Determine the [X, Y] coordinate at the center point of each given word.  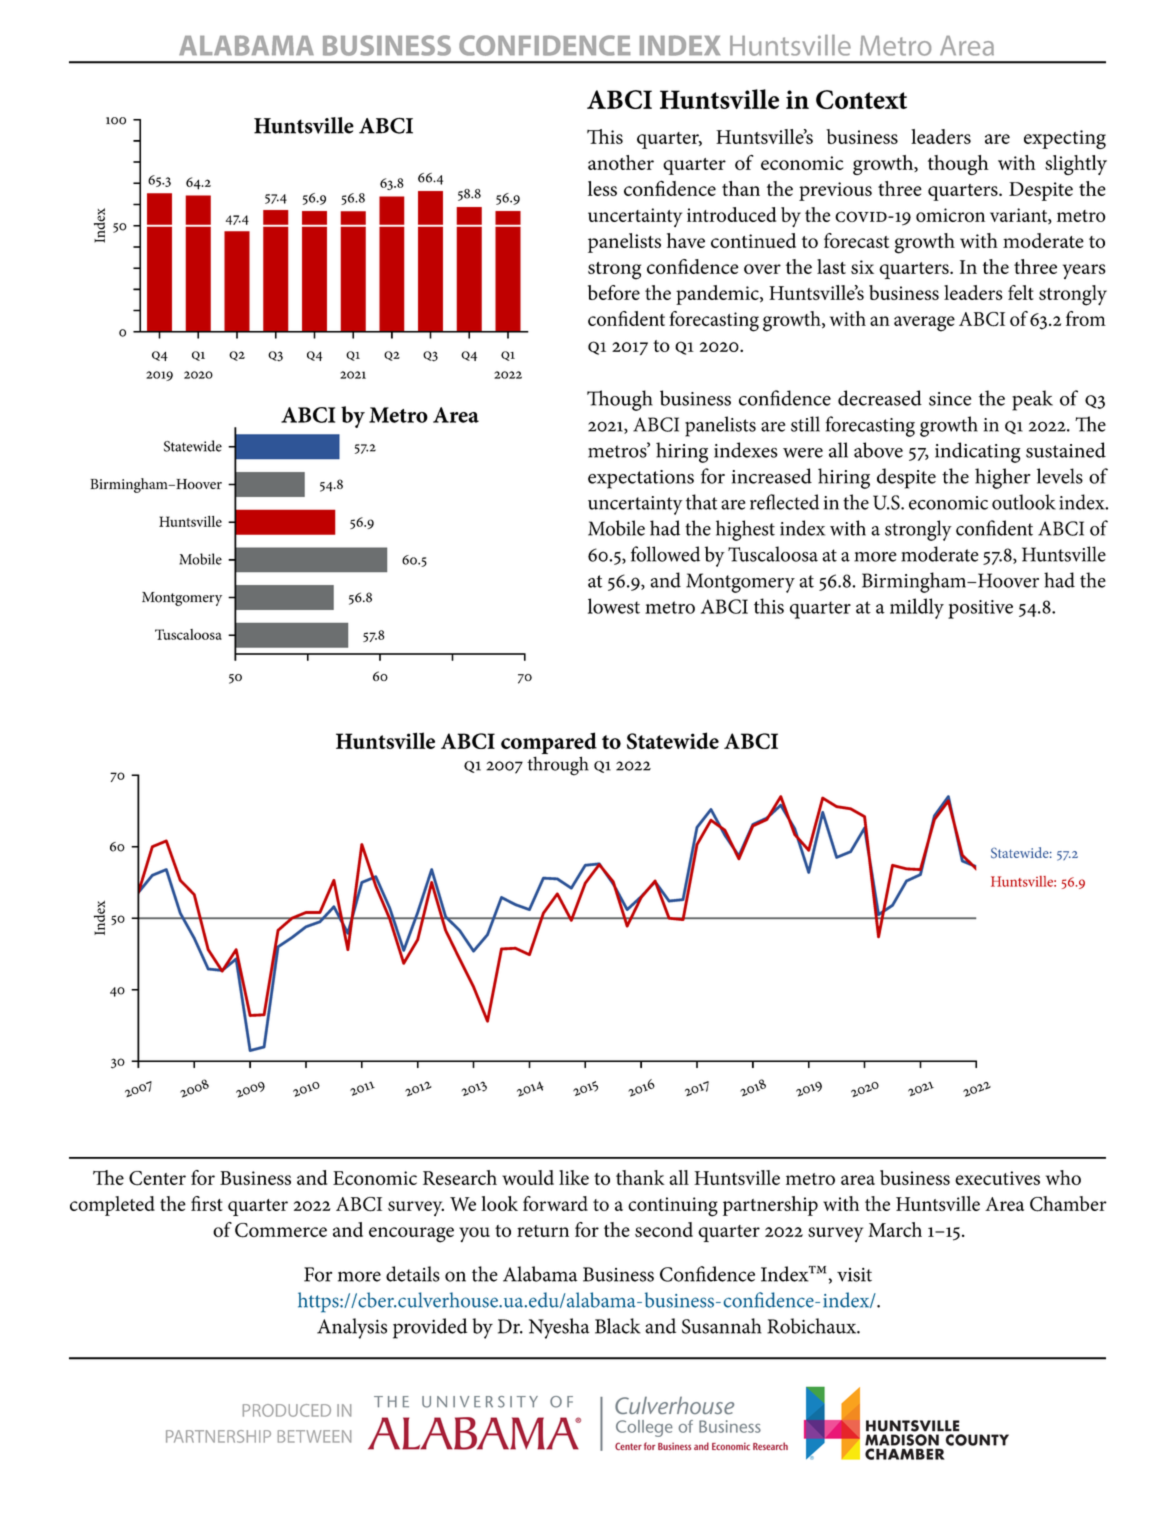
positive [980, 609]
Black [618, 1326]
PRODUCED [287, 1410]
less [602, 188]
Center [157, 1178]
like [574, 1177]
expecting [1065, 139]
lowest [614, 606]
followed [665, 554]
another [621, 162]
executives [997, 1178]
